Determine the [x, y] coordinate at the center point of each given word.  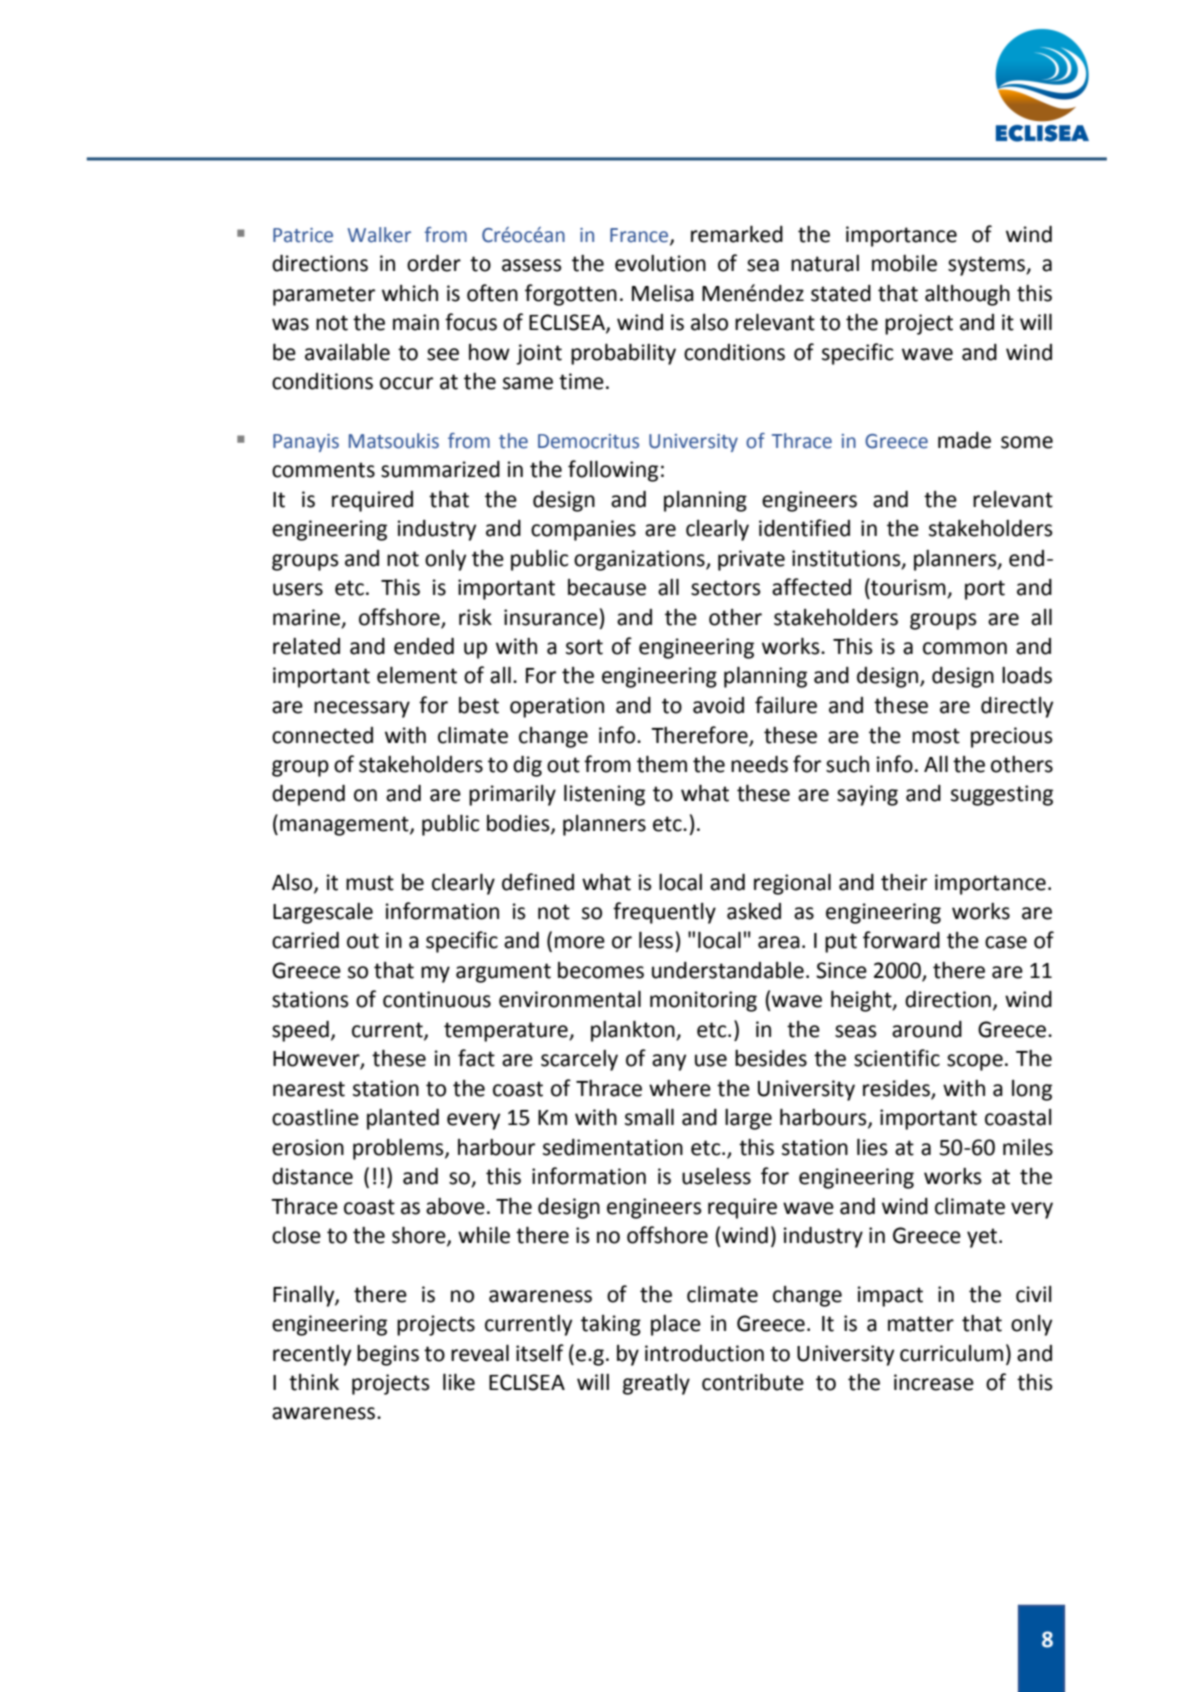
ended [424, 646]
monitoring [703, 1001]
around [927, 1029]
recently [312, 1355]
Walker [379, 235]
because [607, 587]
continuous [437, 999]
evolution [660, 263]
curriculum [951, 1353]
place [676, 1325]
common [965, 648]
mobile [904, 263]
